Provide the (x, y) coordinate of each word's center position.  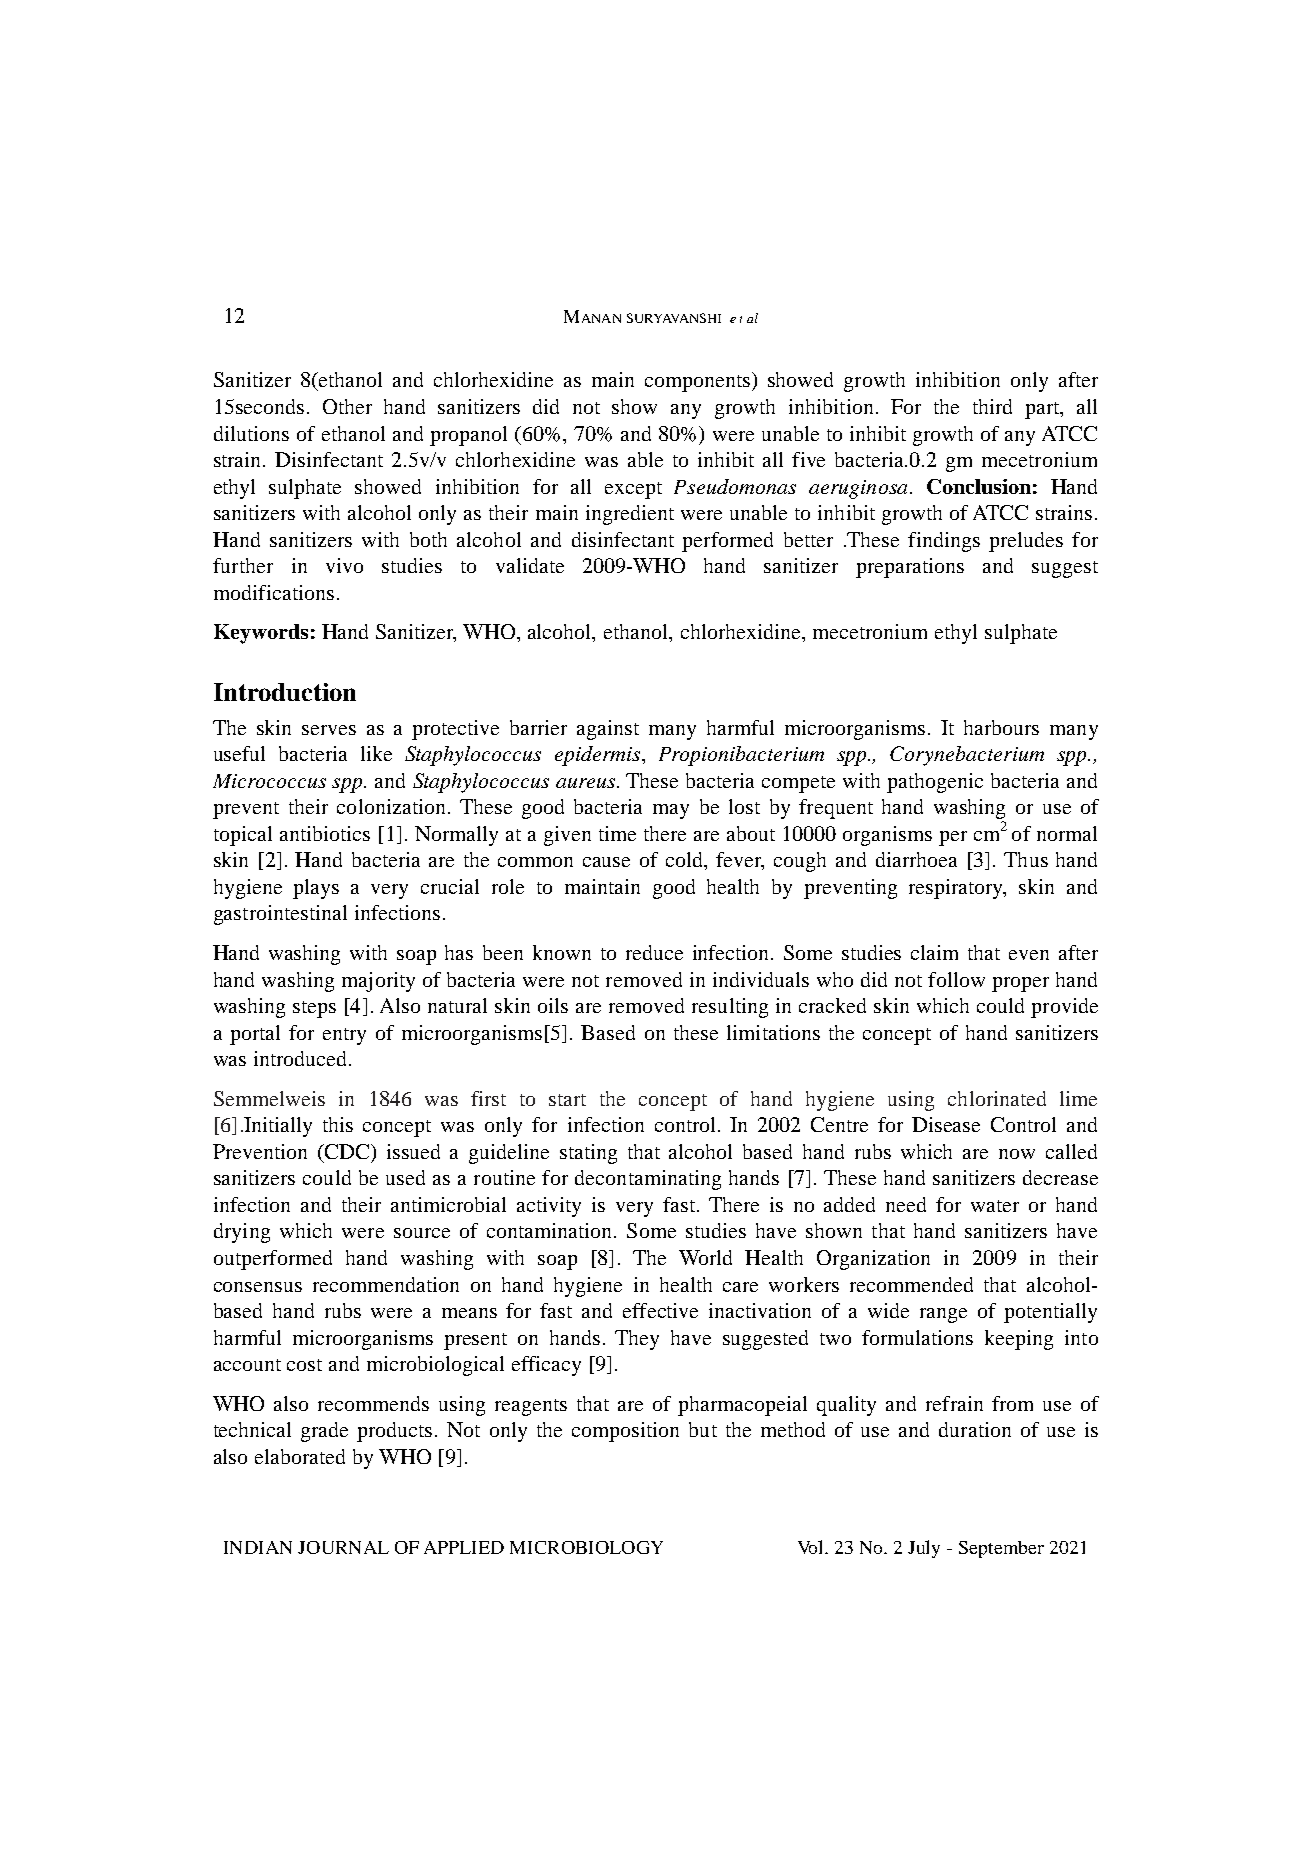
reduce (654, 952)
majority (378, 982)
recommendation (386, 1284)
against (608, 730)
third (992, 406)
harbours (1001, 727)
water (995, 1206)
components (697, 383)
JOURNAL (343, 1547)
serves (329, 730)
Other (347, 406)
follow (956, 979)
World (705, 1257)
